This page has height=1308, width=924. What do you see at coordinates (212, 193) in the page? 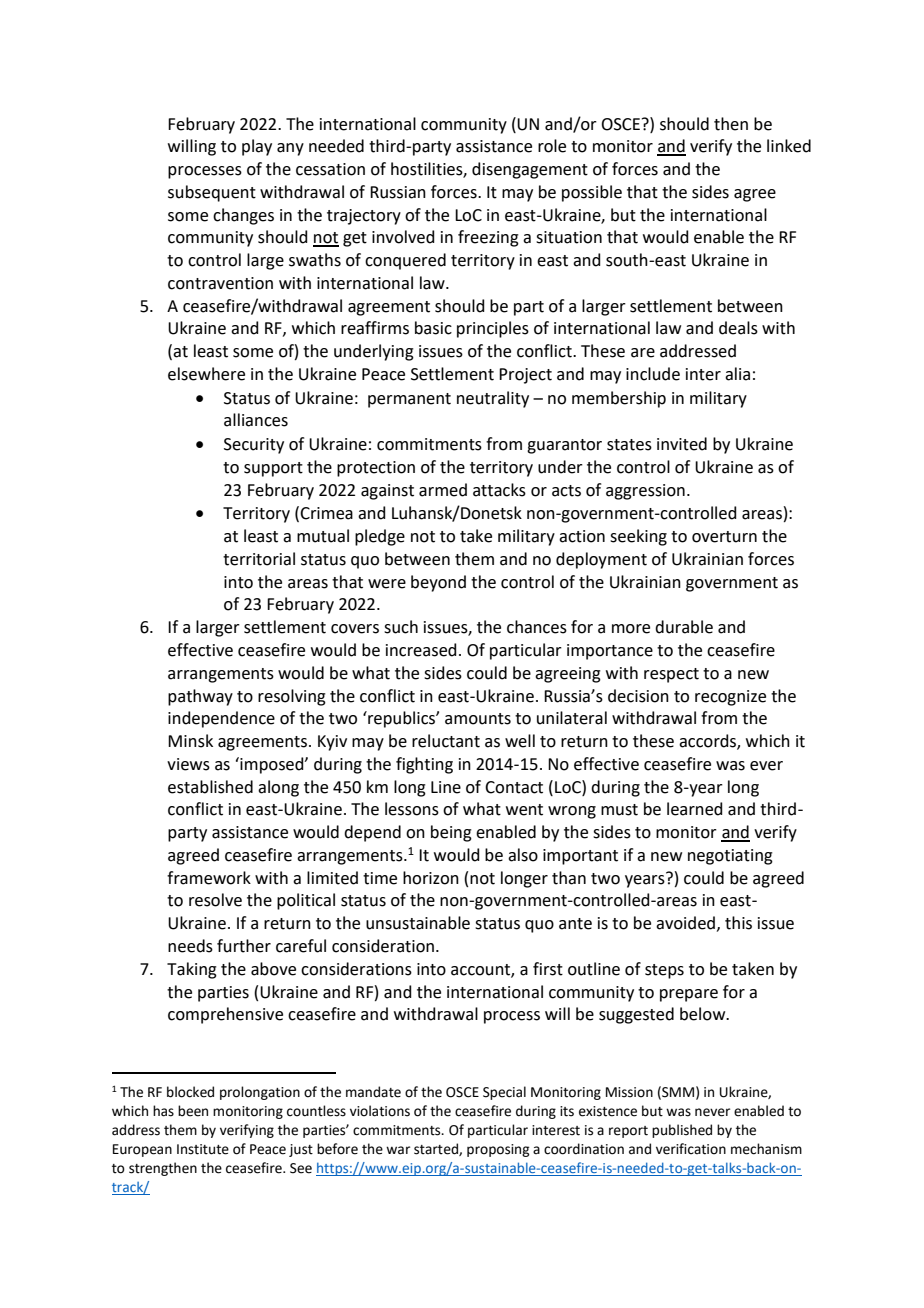
I see `subsequent` at bounding box center [212, 193].
